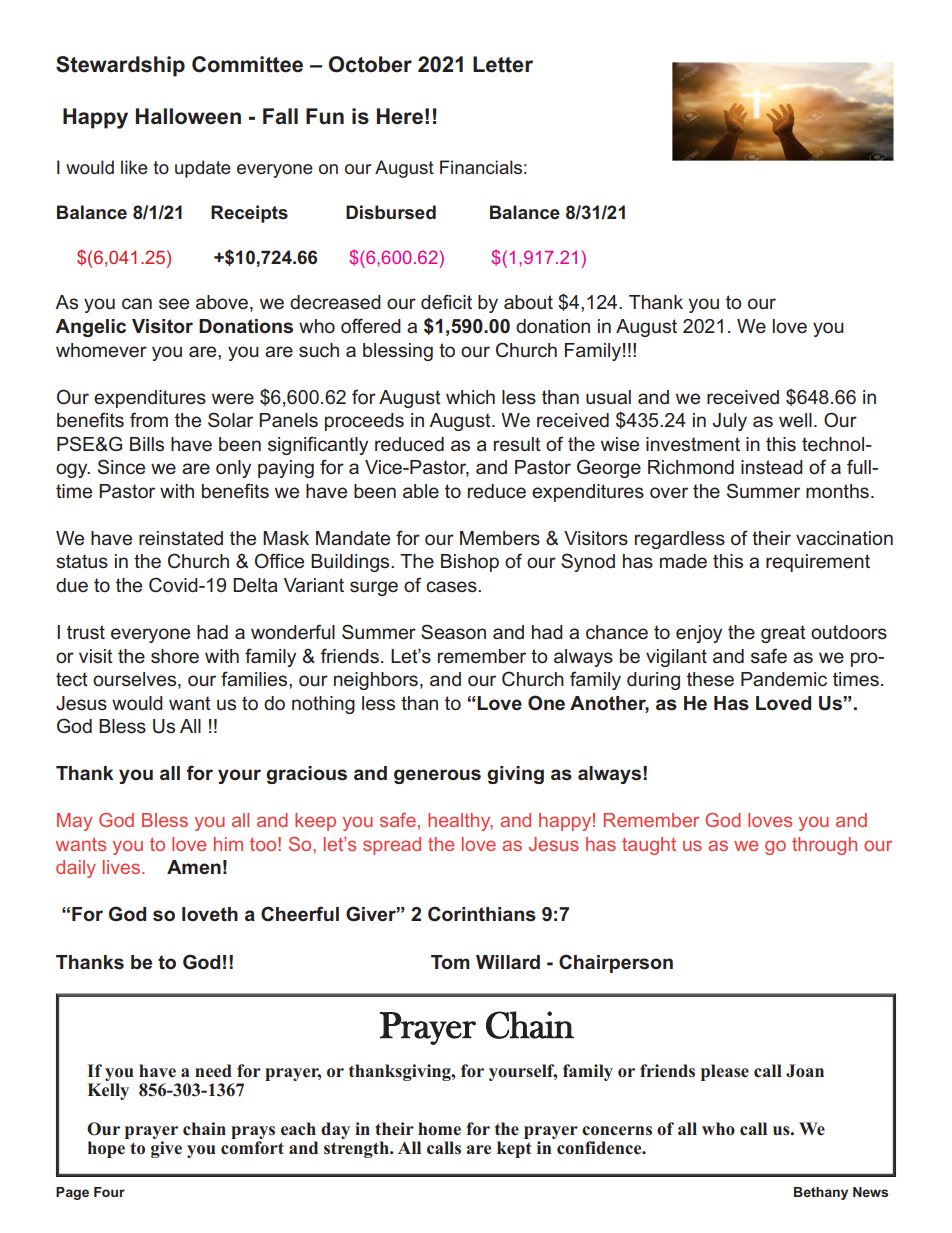 The image size is (952, 1233). What do you see at coordinates (824, 846) in the page?
I see `through` at bounding box center [824, 846].
